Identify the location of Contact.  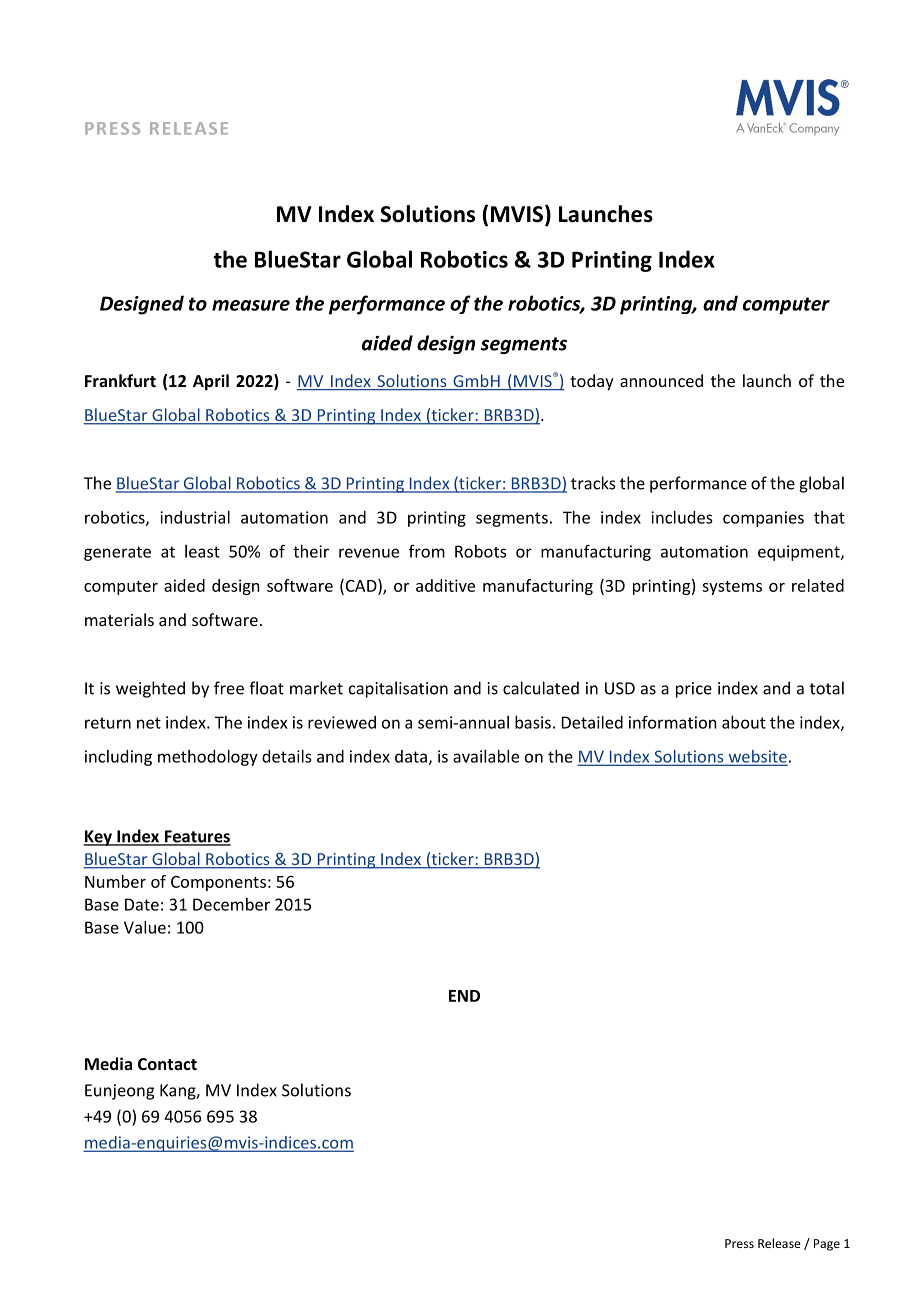
(167, 1064).
